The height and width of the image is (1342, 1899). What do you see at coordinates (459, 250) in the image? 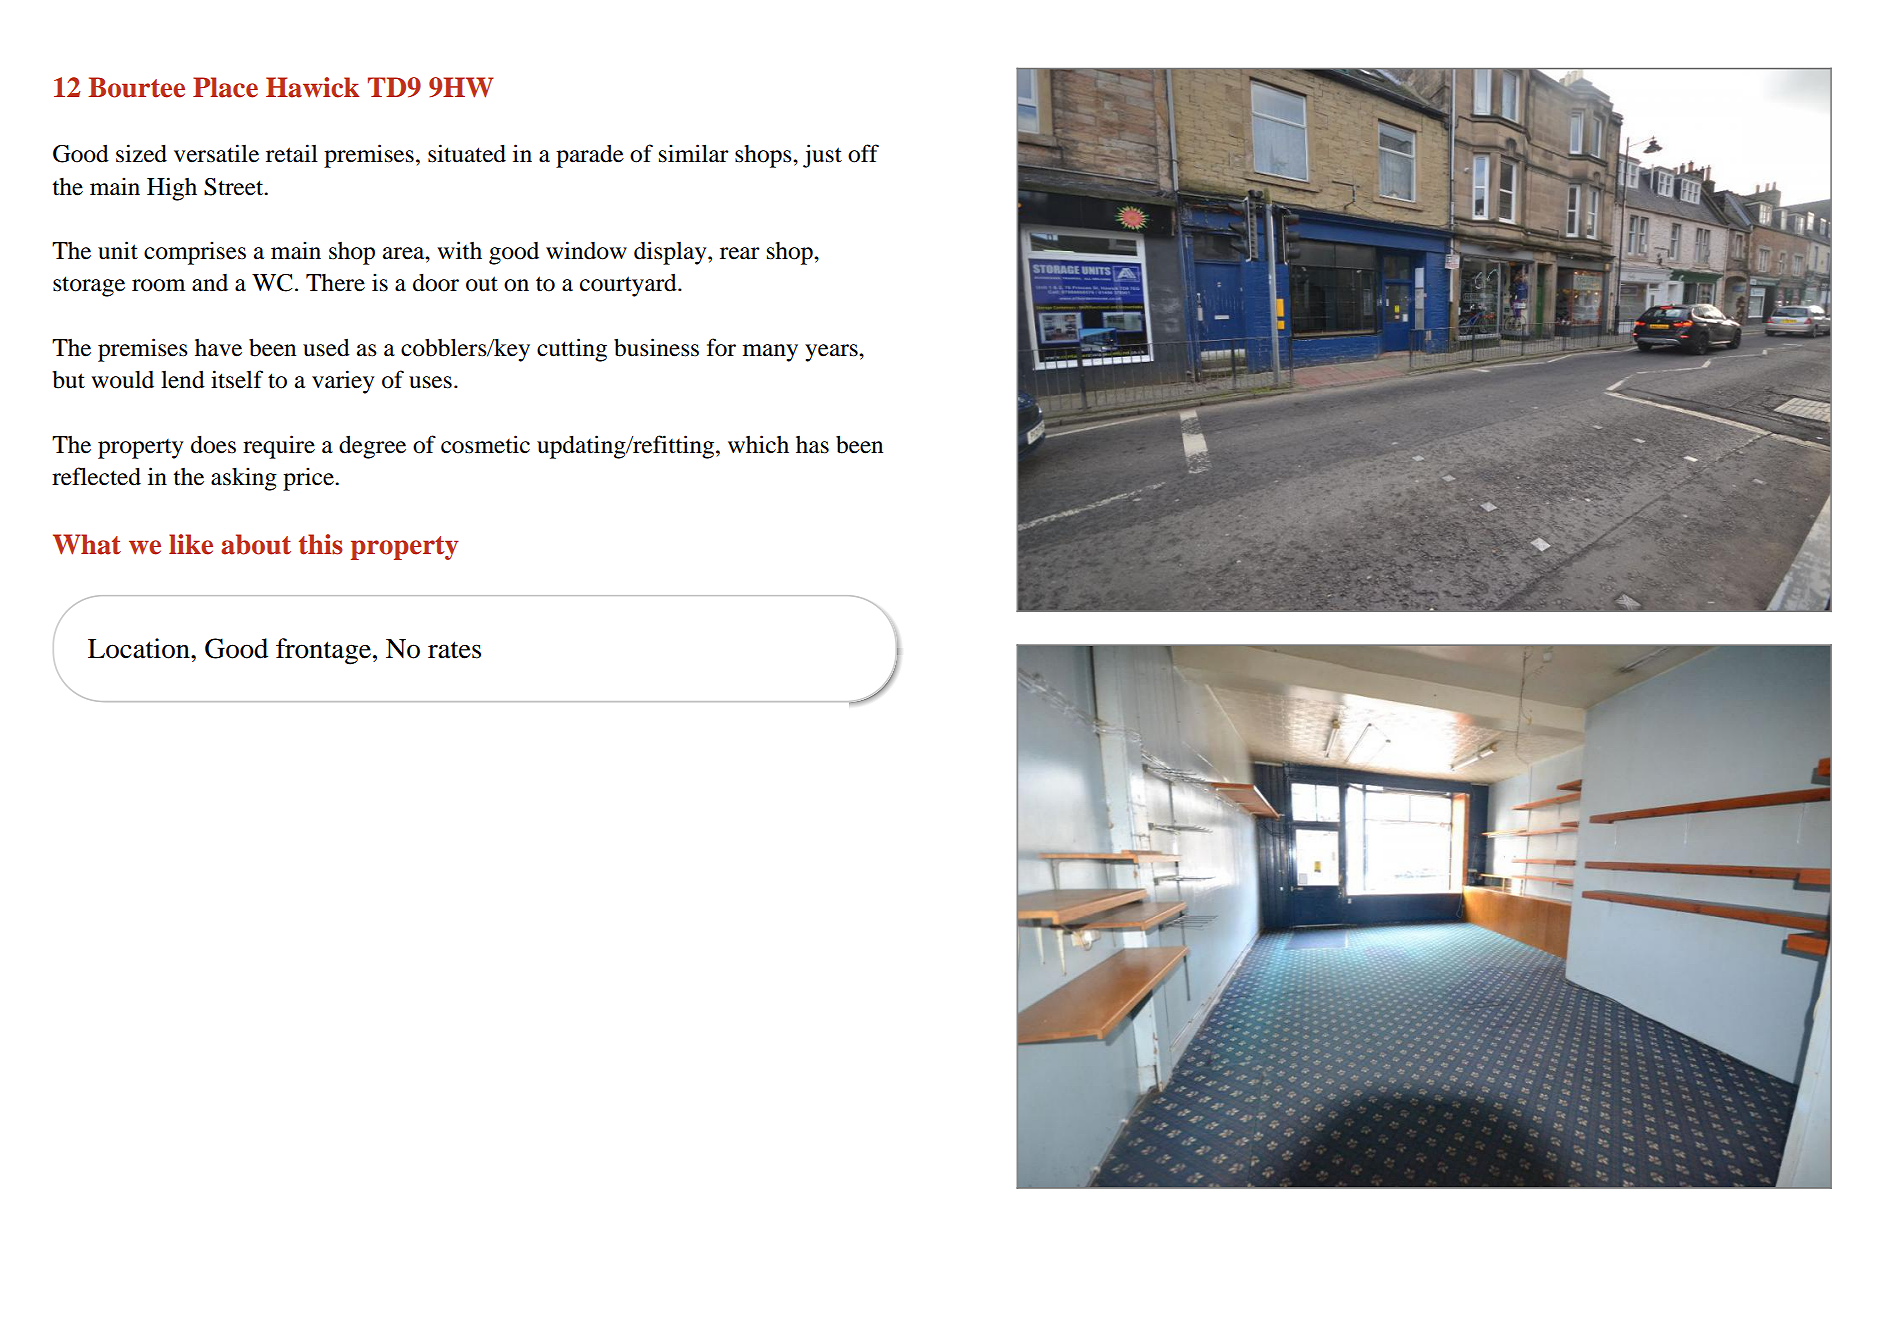
I see `with` at bounding box center [459, 250].
